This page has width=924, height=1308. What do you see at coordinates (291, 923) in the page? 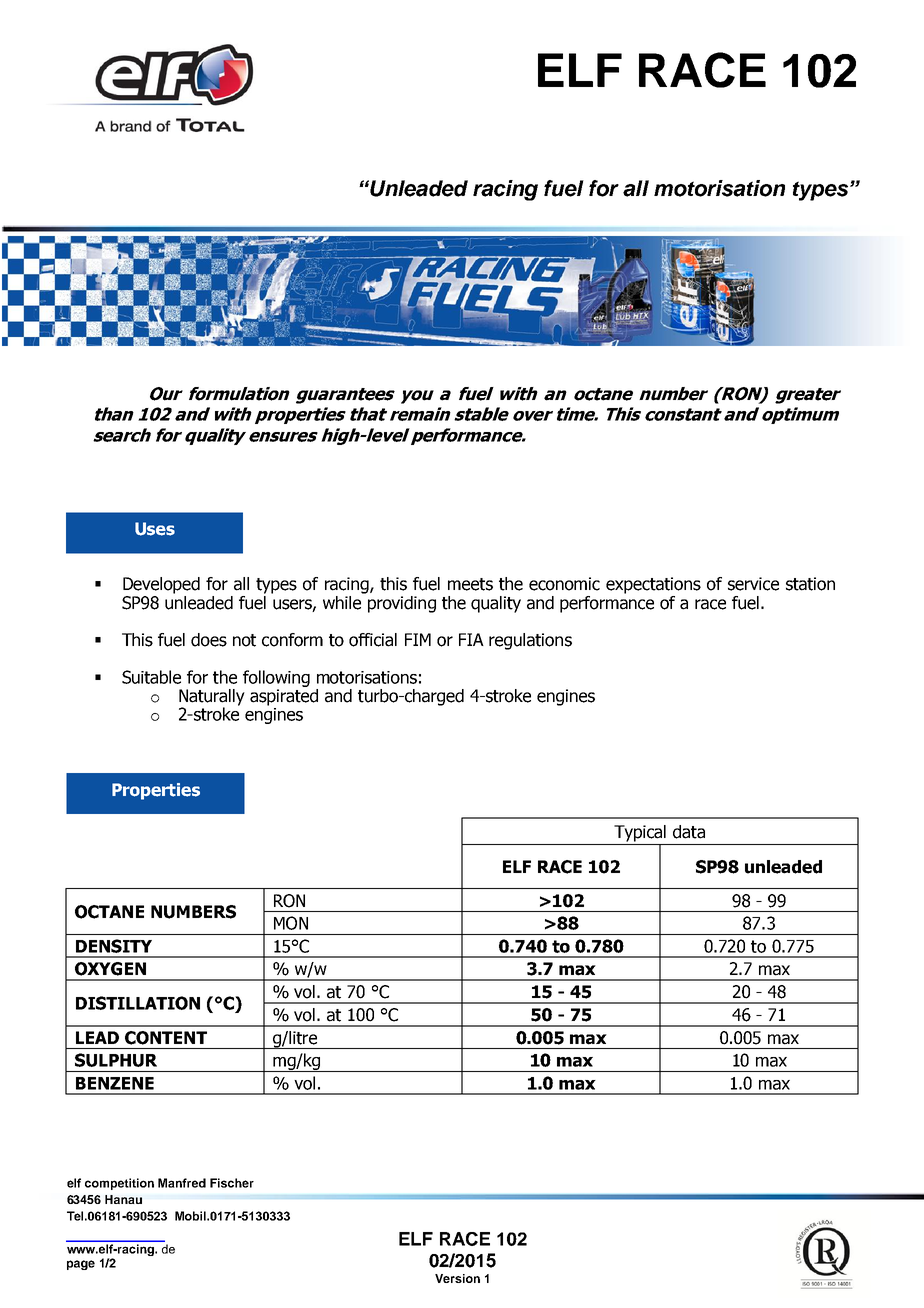
I see `MON` at bounding box center [291, 923].
